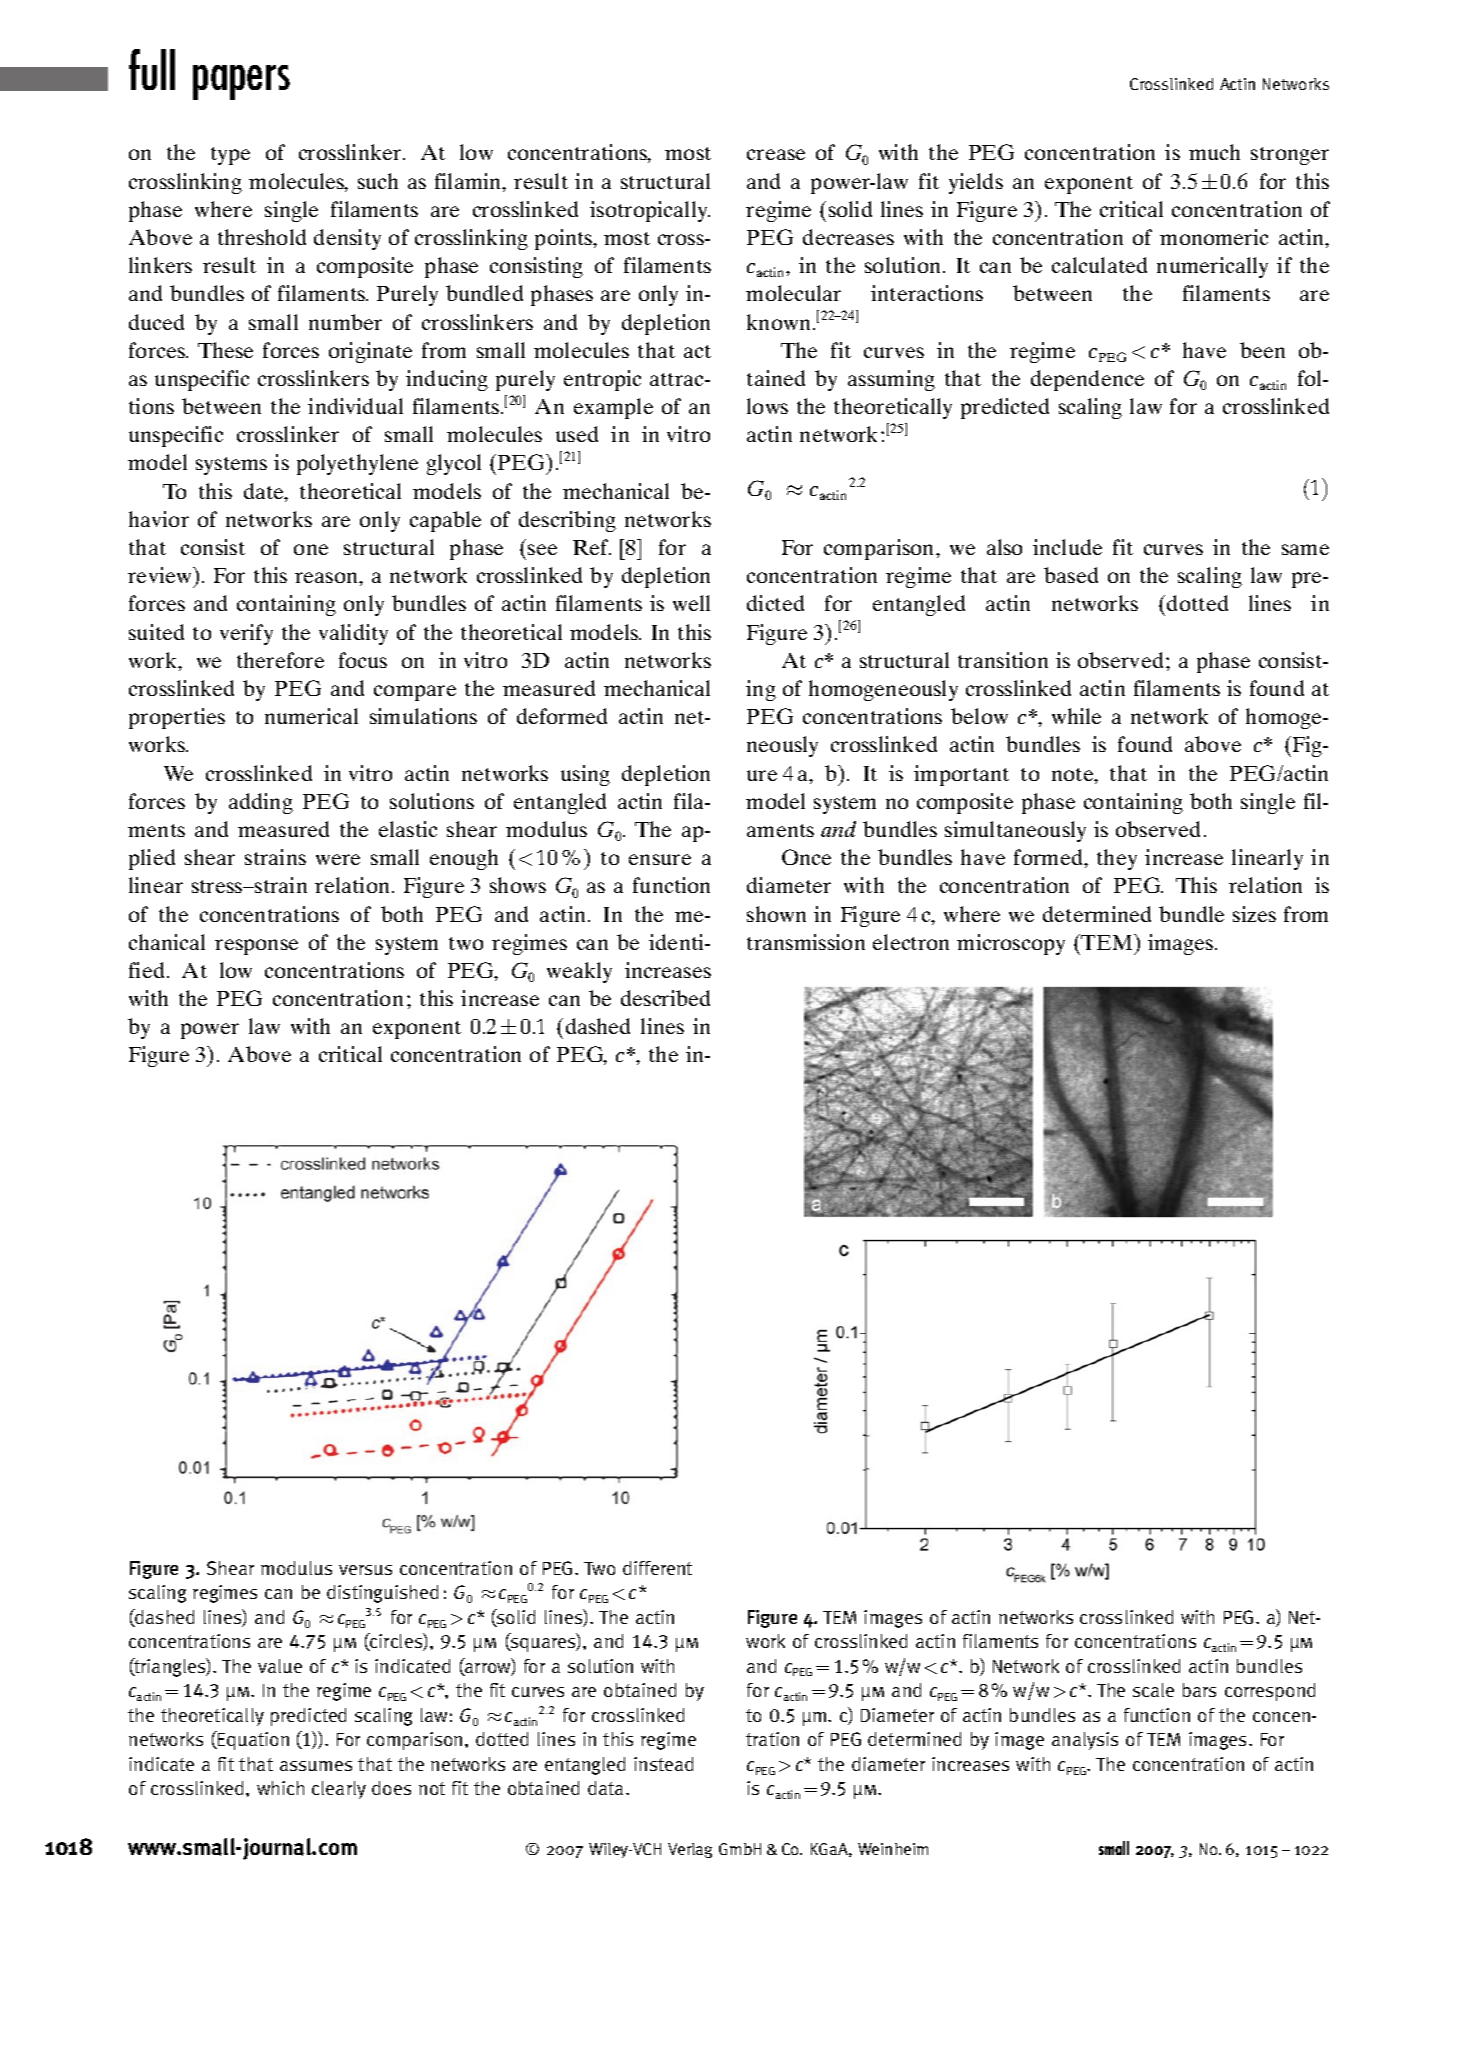  What do you see at coordinates (241, 82) in the screenshot?
I see `papers` at bounding box center [241, 82].
